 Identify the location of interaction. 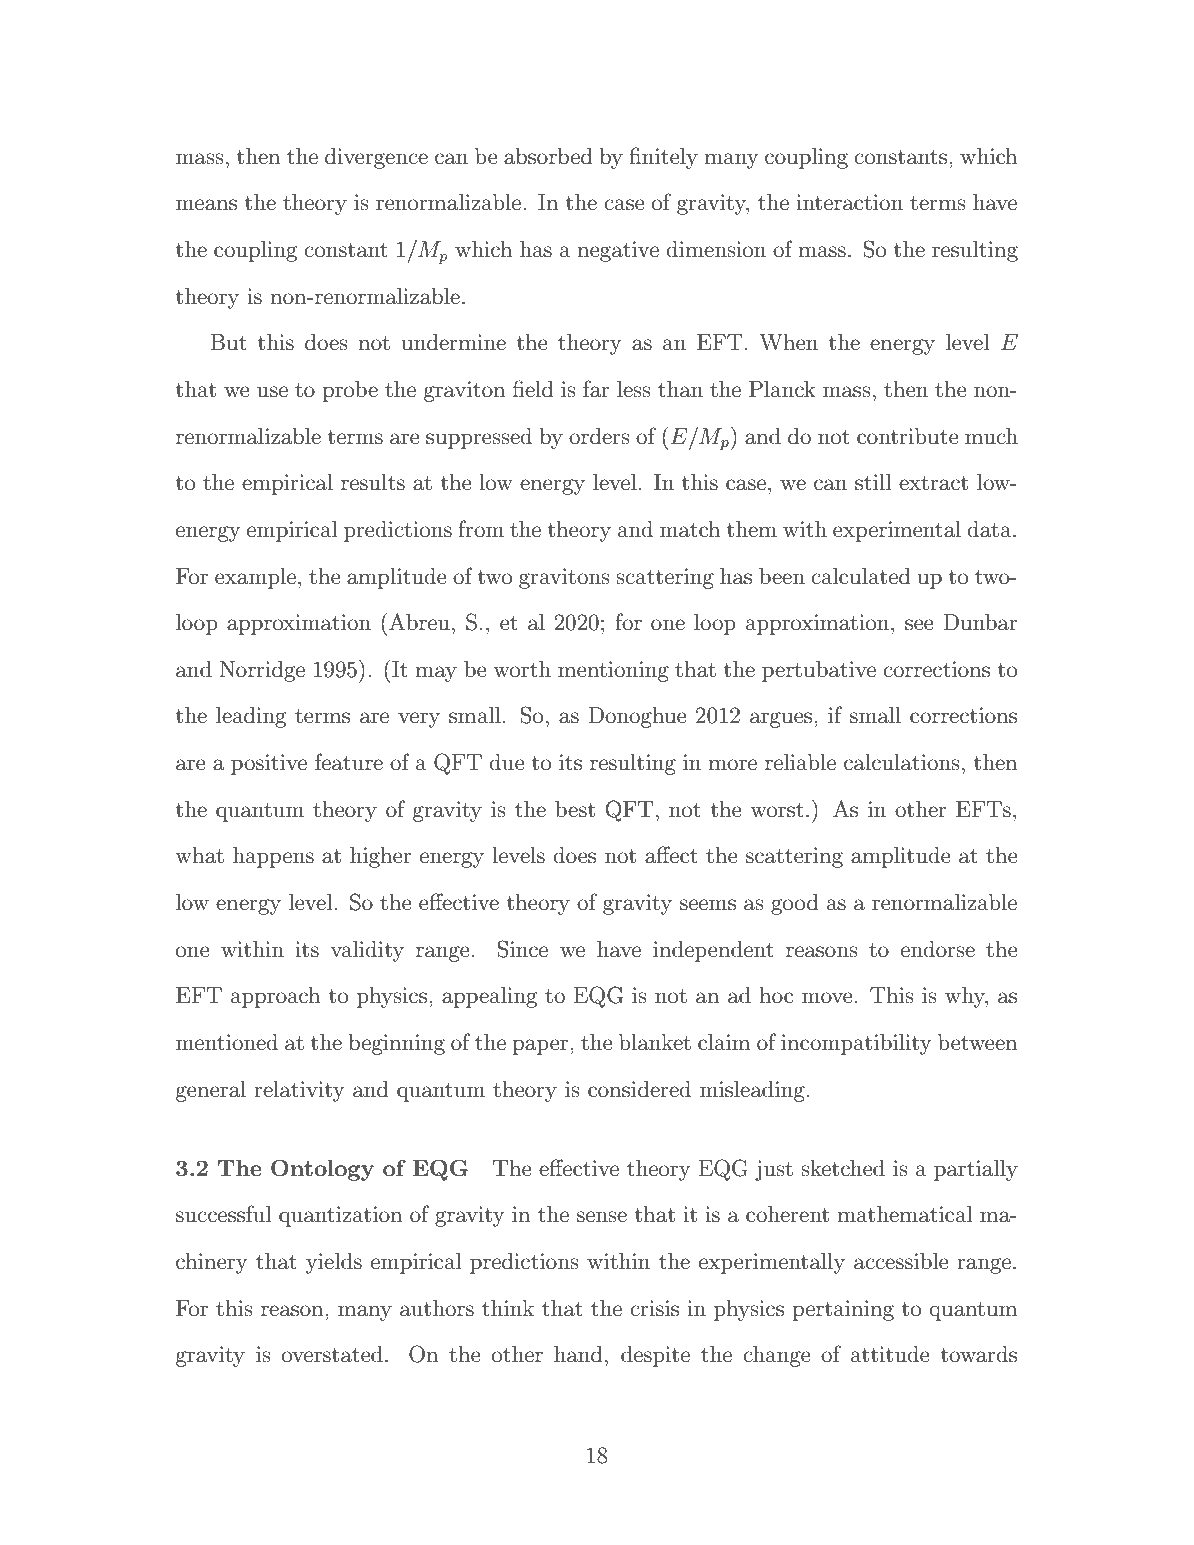
(849, 202).
